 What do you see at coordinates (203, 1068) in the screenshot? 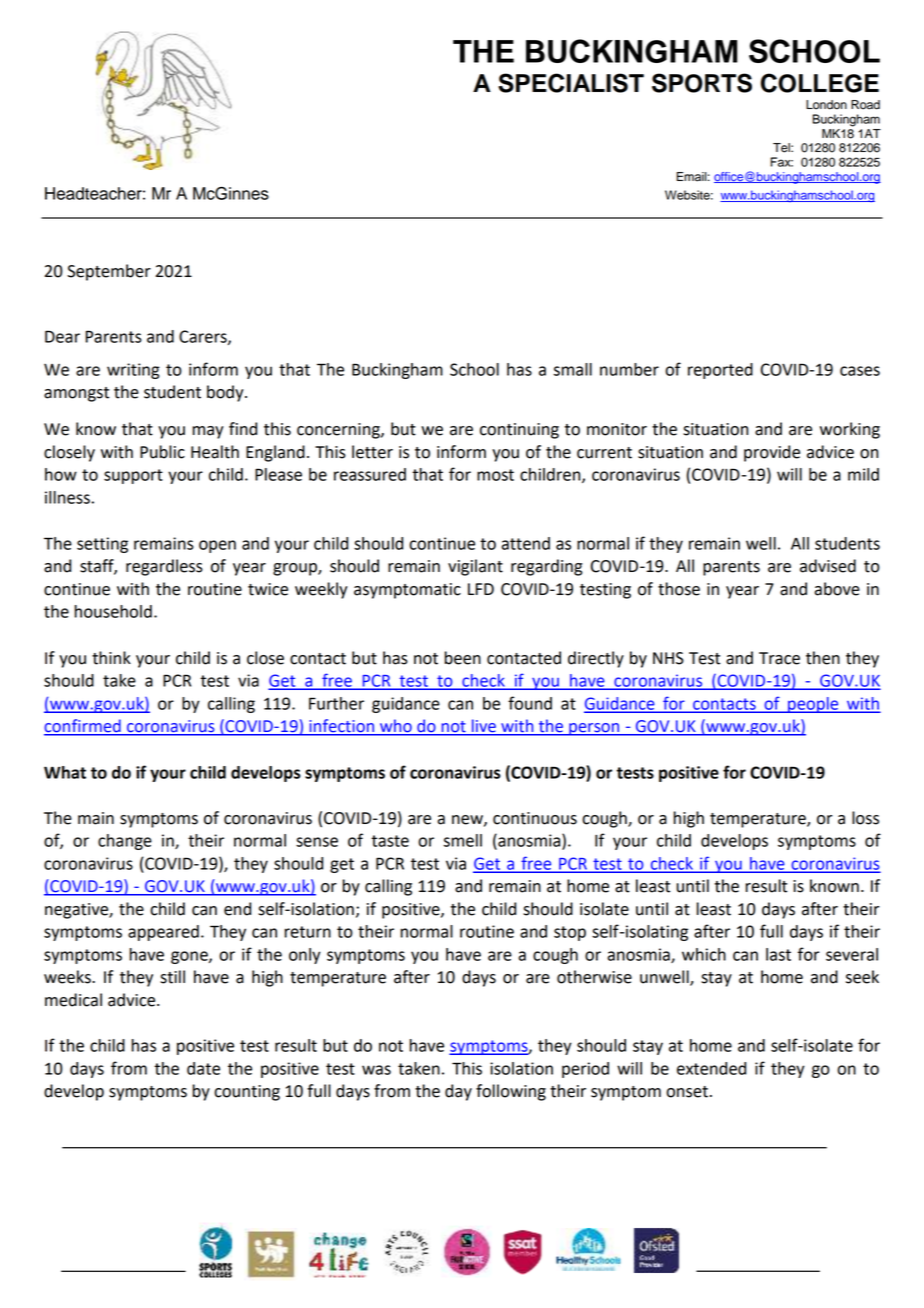
I see `date` at bounding box center [203, 1068].
